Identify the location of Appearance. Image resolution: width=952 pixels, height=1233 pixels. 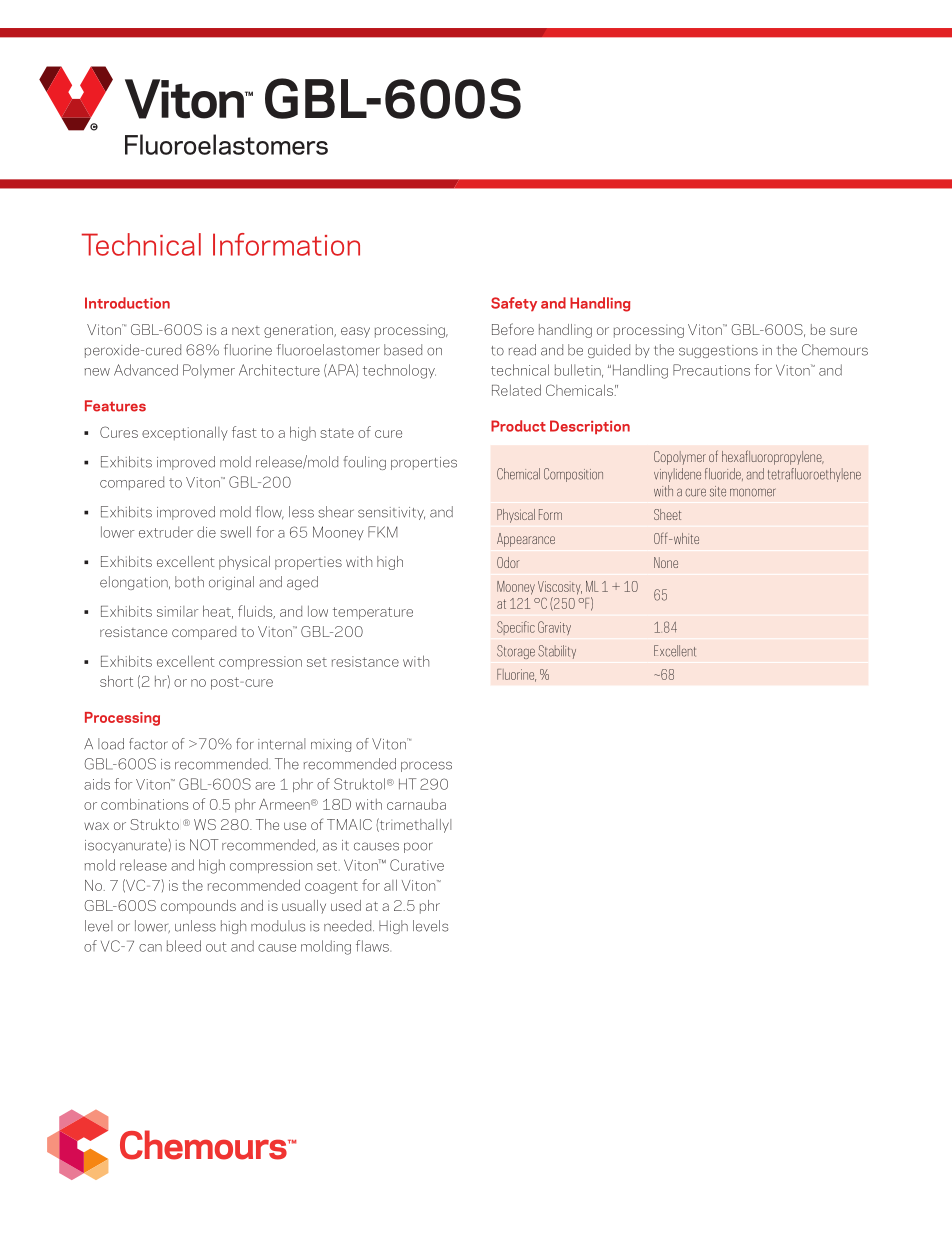
(526, 540).
